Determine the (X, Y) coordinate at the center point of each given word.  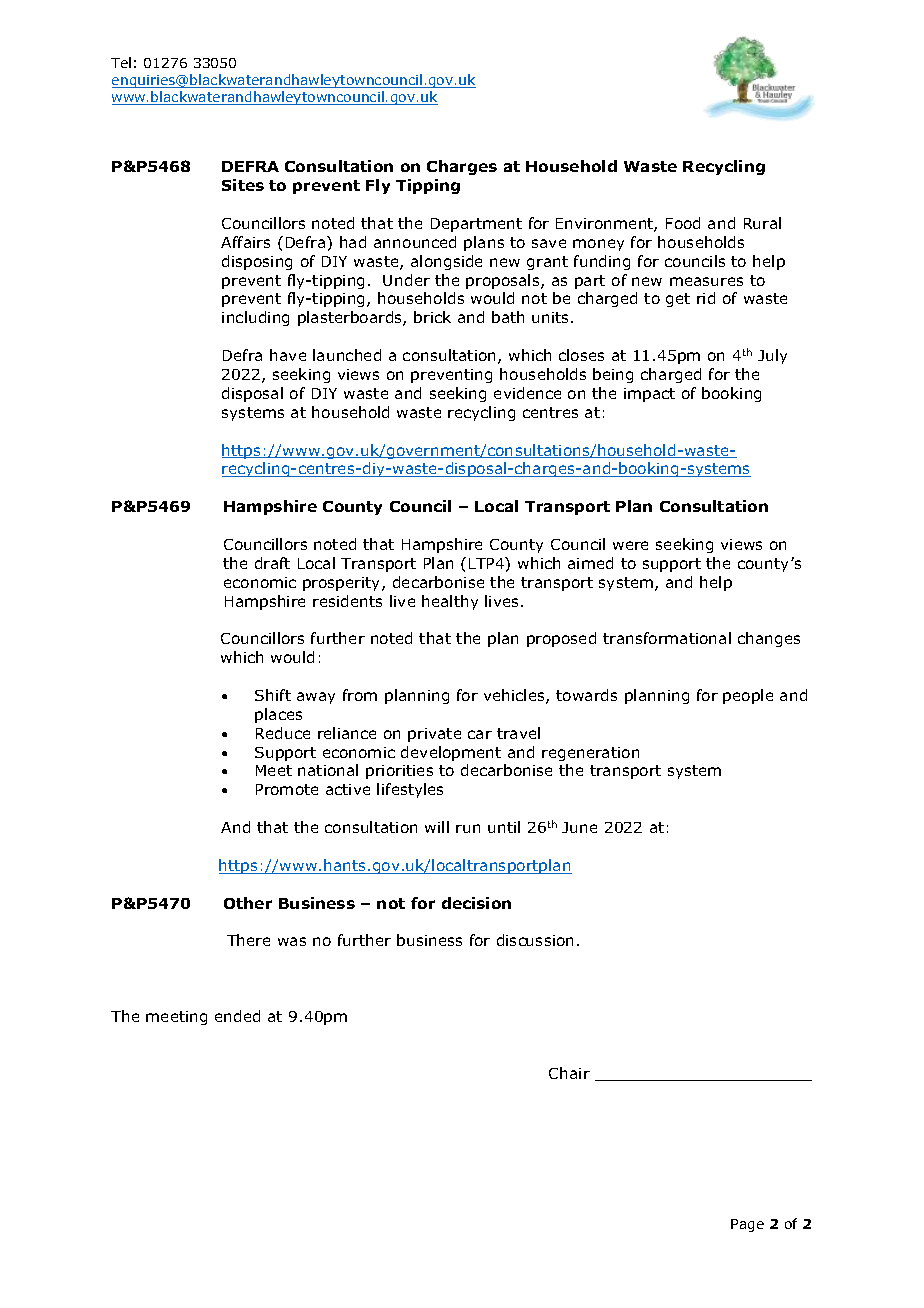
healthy (450, 602)
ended (237, 1016)
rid (706, 298)
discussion (535, 940)
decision (476, 903)
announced (415, 242)
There (248, 940)
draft (272, 563)
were (630, 545)
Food (683, 223)
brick (432, 317)
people (748, 696)
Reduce (283, 733)
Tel (121, 62)
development (451, 753)
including (255, 318)
